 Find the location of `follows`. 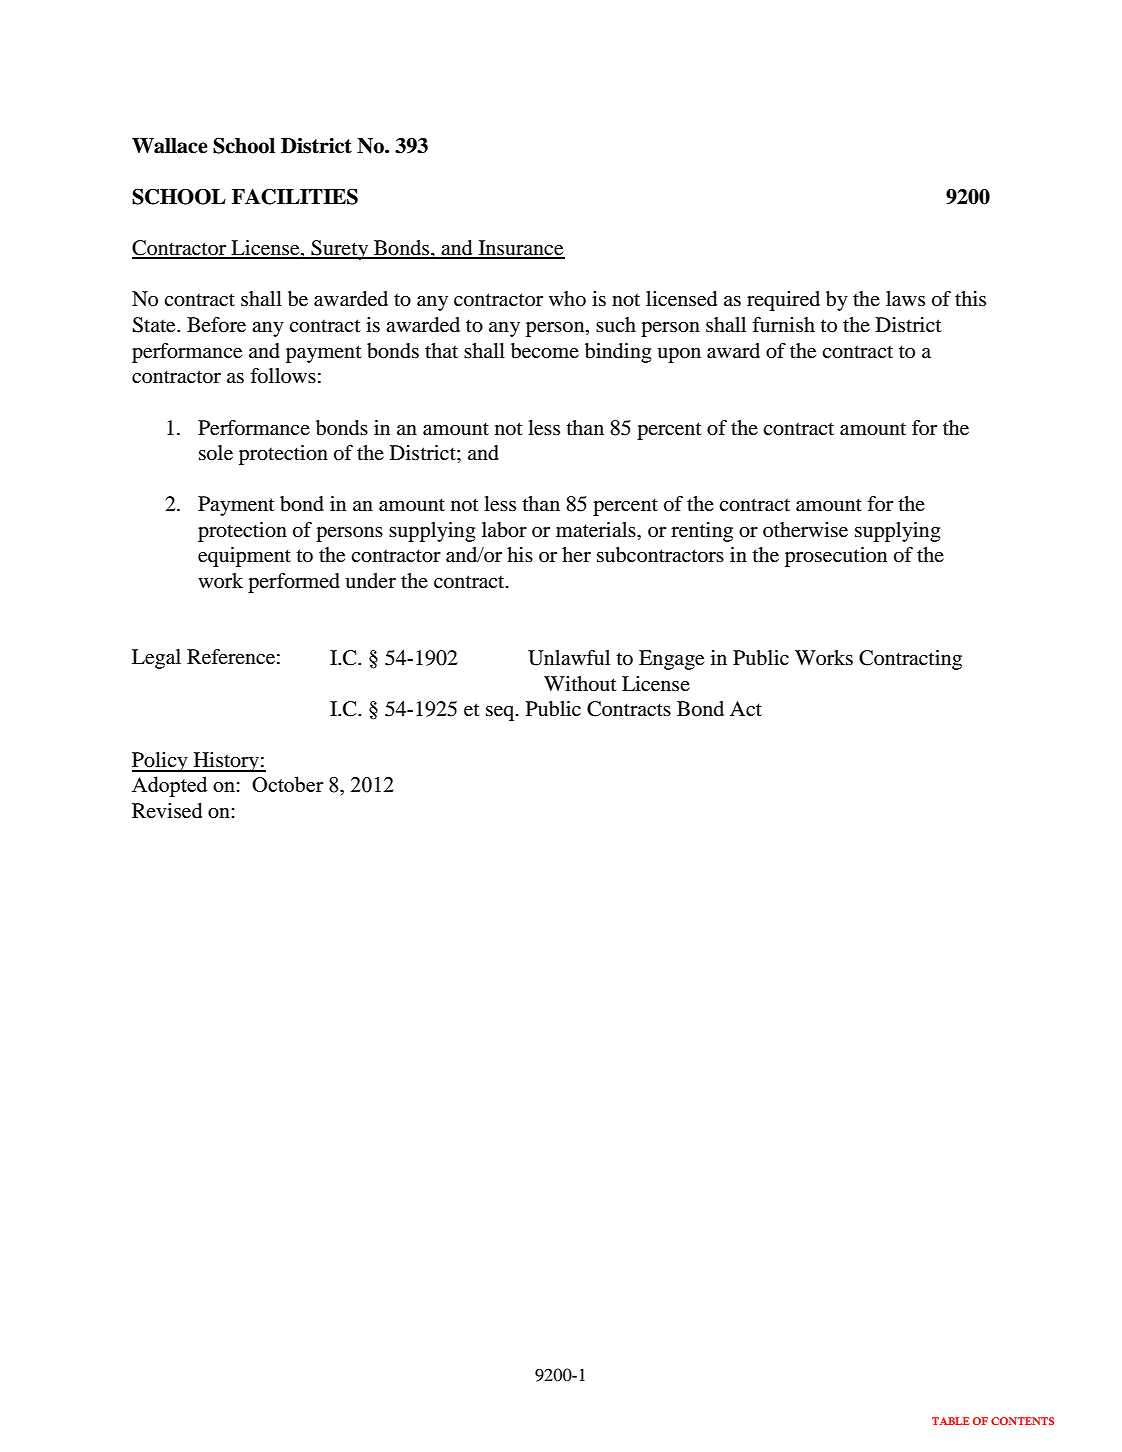

follows is located at coordinates (283, 376).
